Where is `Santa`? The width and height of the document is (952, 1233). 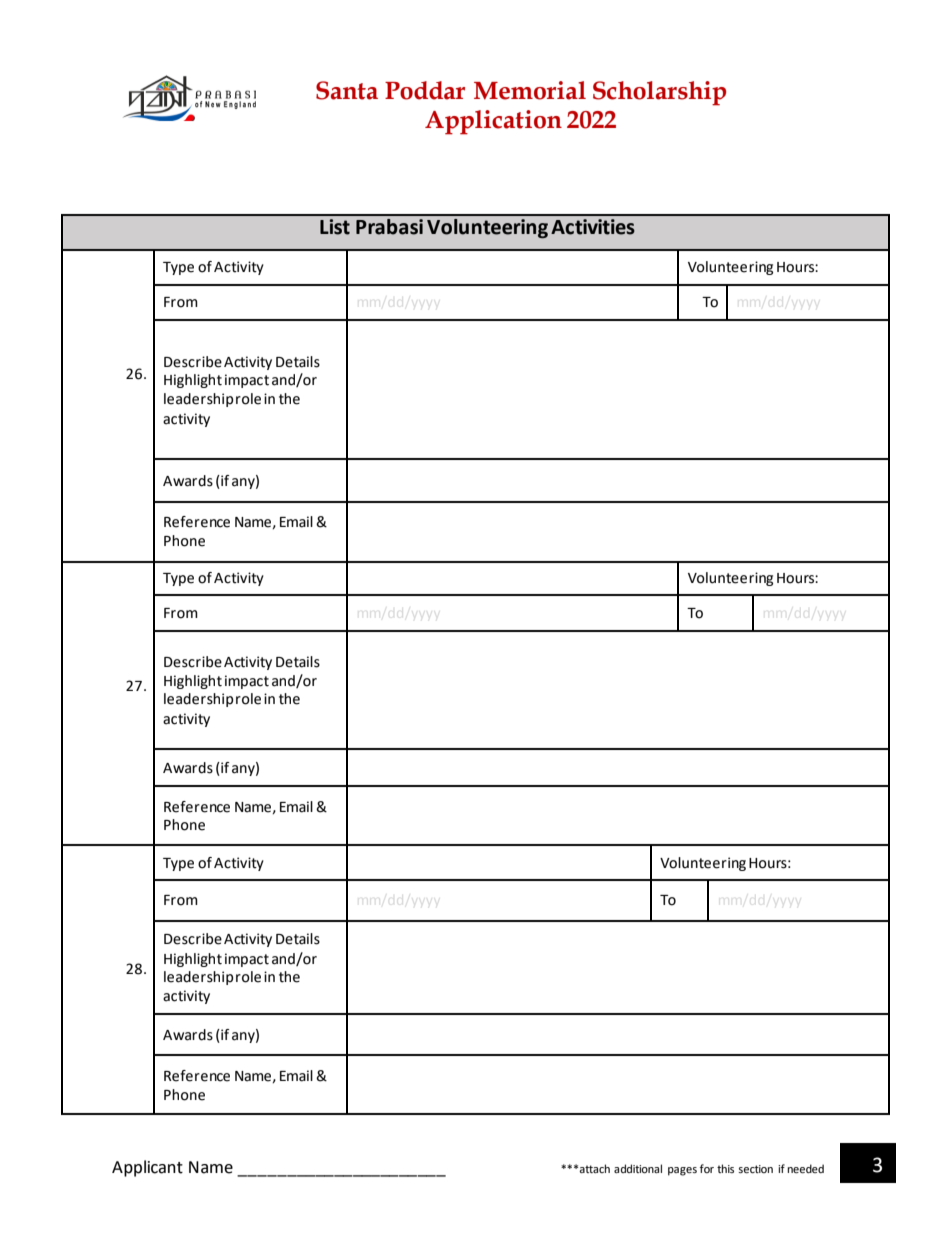
Santa is located at coordinates (347, 90).
